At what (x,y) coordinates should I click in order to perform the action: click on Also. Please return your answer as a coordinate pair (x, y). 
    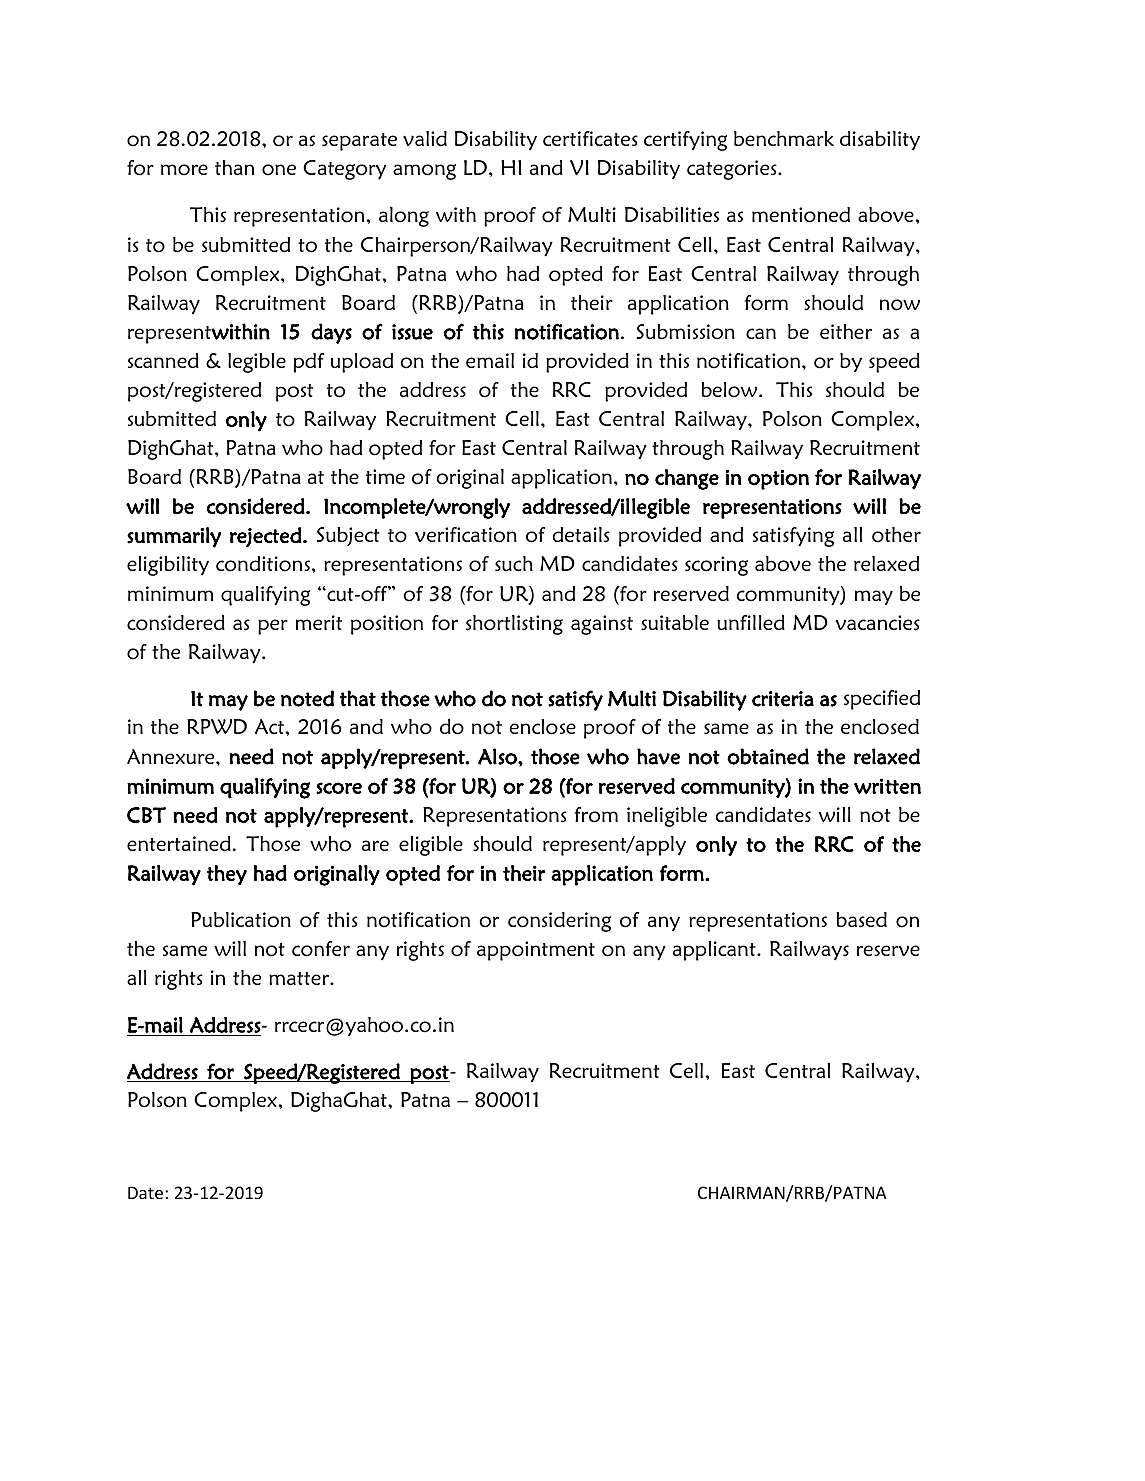
    Looking at the image, I should click on (498, 756).
